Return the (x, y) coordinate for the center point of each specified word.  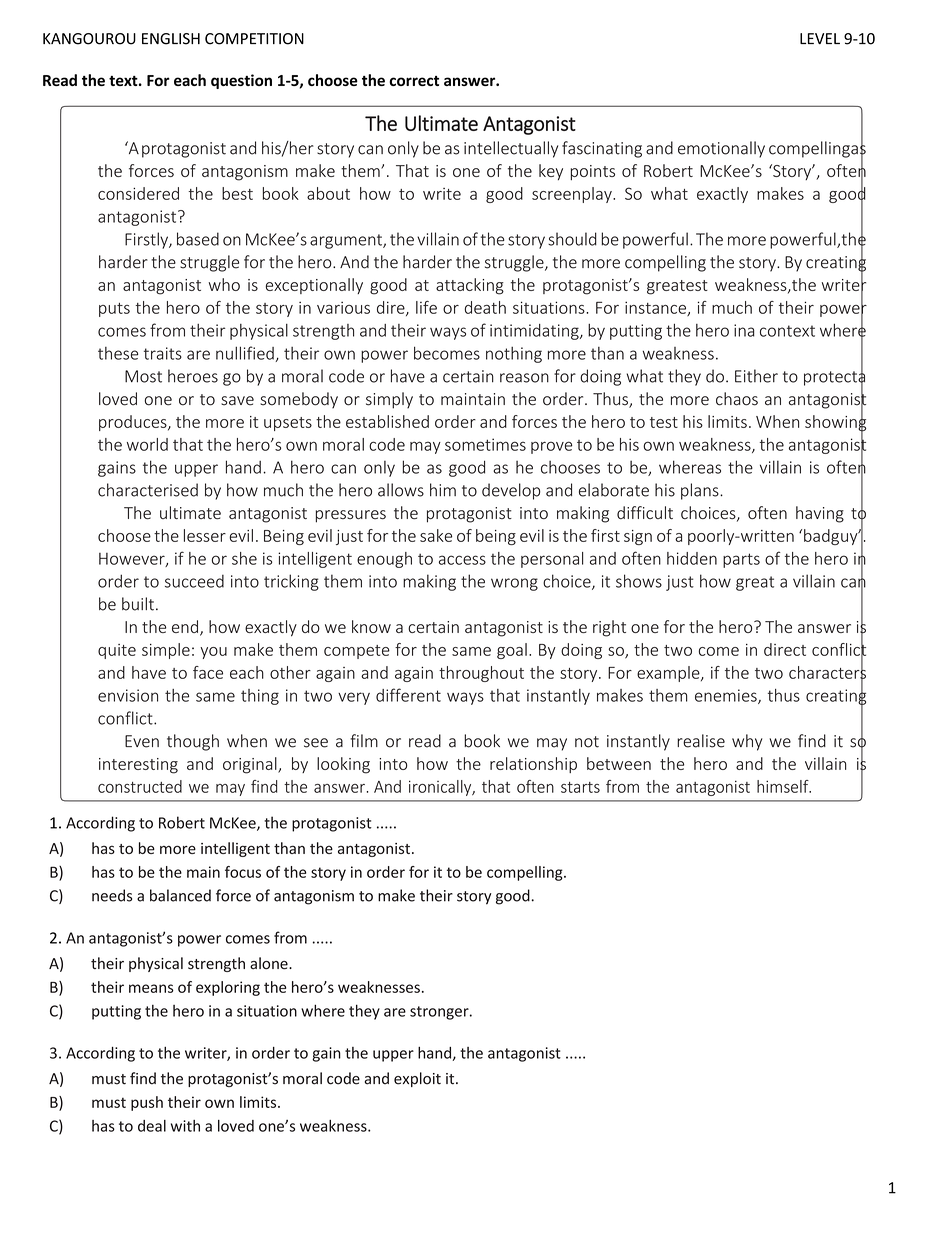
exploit (417, 1079)
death (485, 307)
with (185, 1126)
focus (243, 872)
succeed (194, 581)
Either (756, 376)
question (241, 81)
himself (784, 786)
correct (414, 81)
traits (163, 353)
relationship (533, 765)
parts (741, 560)
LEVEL (820, 38)
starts (580, 787)
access (462, 560)
